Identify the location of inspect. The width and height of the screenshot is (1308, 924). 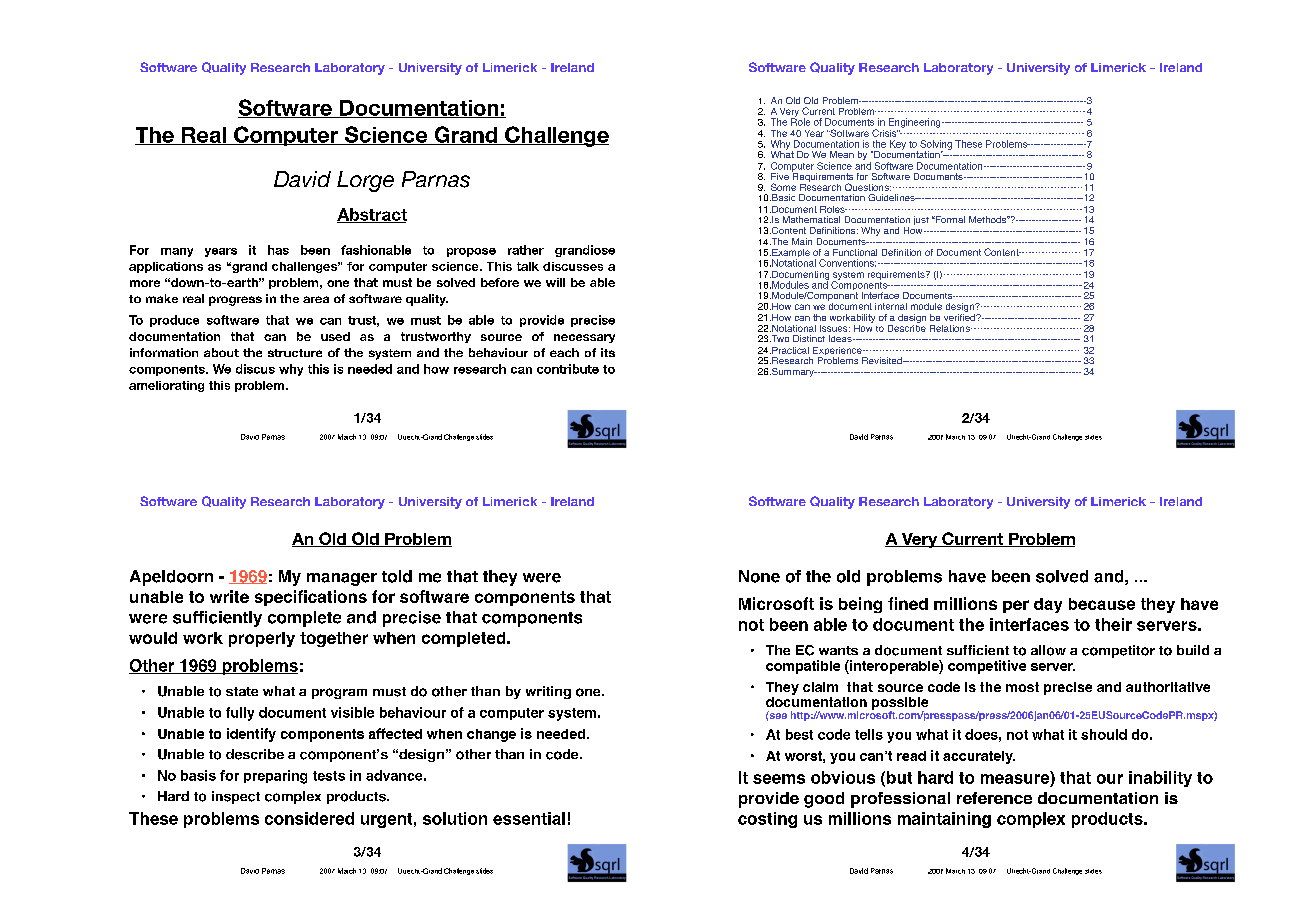
(236, 797).
